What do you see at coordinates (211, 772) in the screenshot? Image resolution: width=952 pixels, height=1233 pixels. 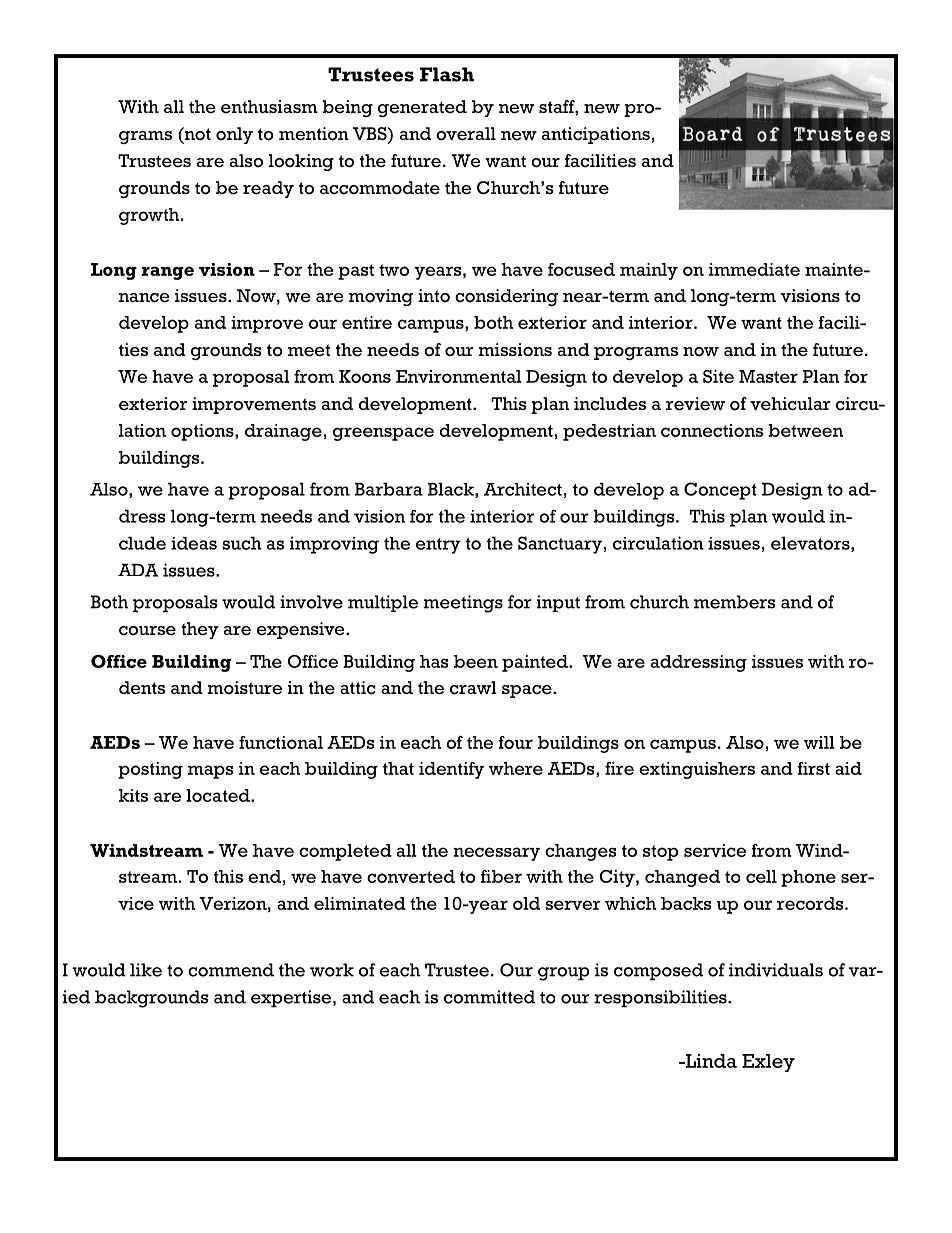 I see `maps` at bounding box center [211, 772].
